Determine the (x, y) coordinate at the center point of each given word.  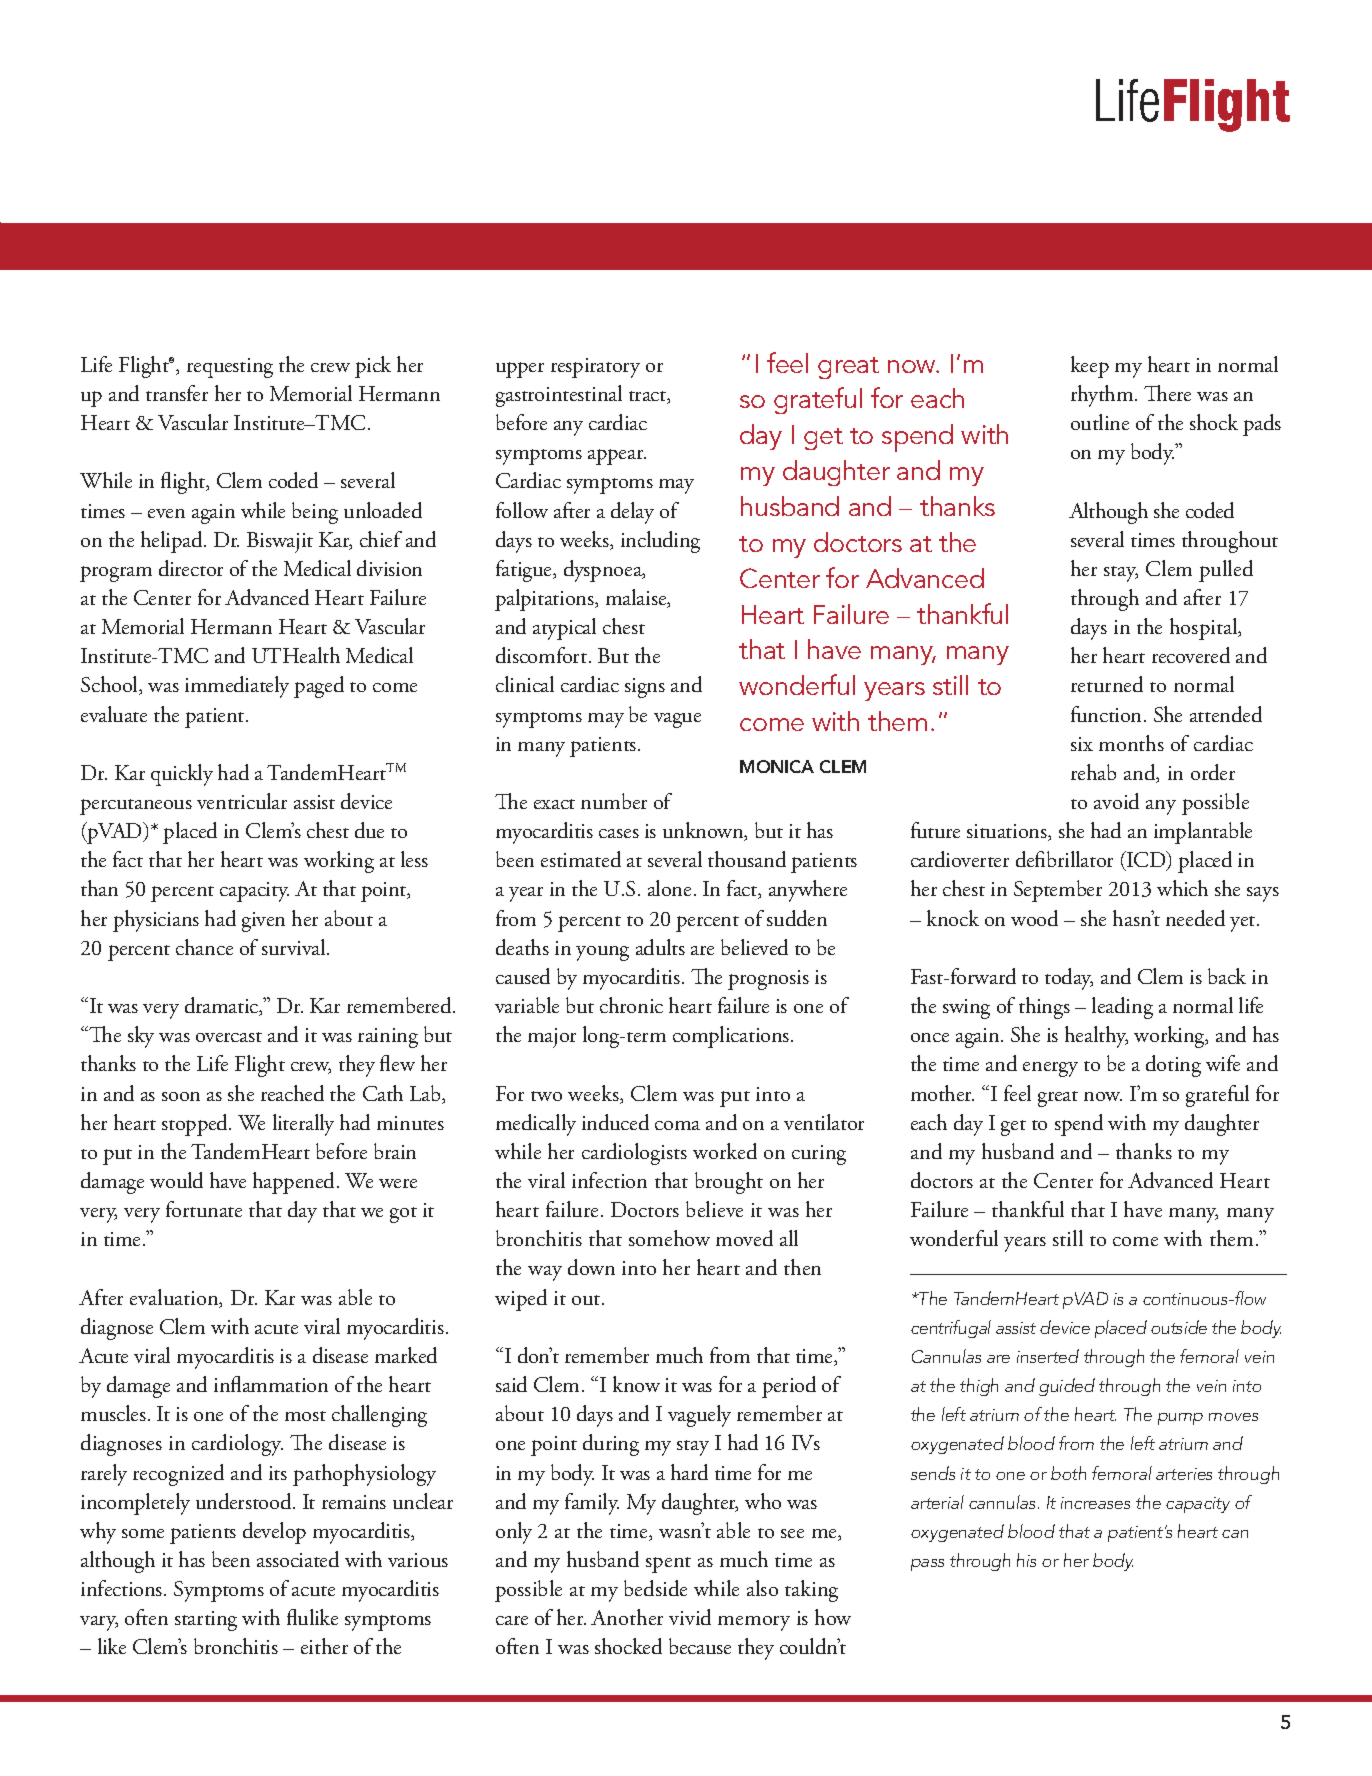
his (1026, 1560)
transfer (177, 393)
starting (206, 1621)
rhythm (1103, 396)
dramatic (223, 1006)
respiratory (595, 368)
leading (1122, 1008)
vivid (690, 1617)
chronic (631, 1005)
